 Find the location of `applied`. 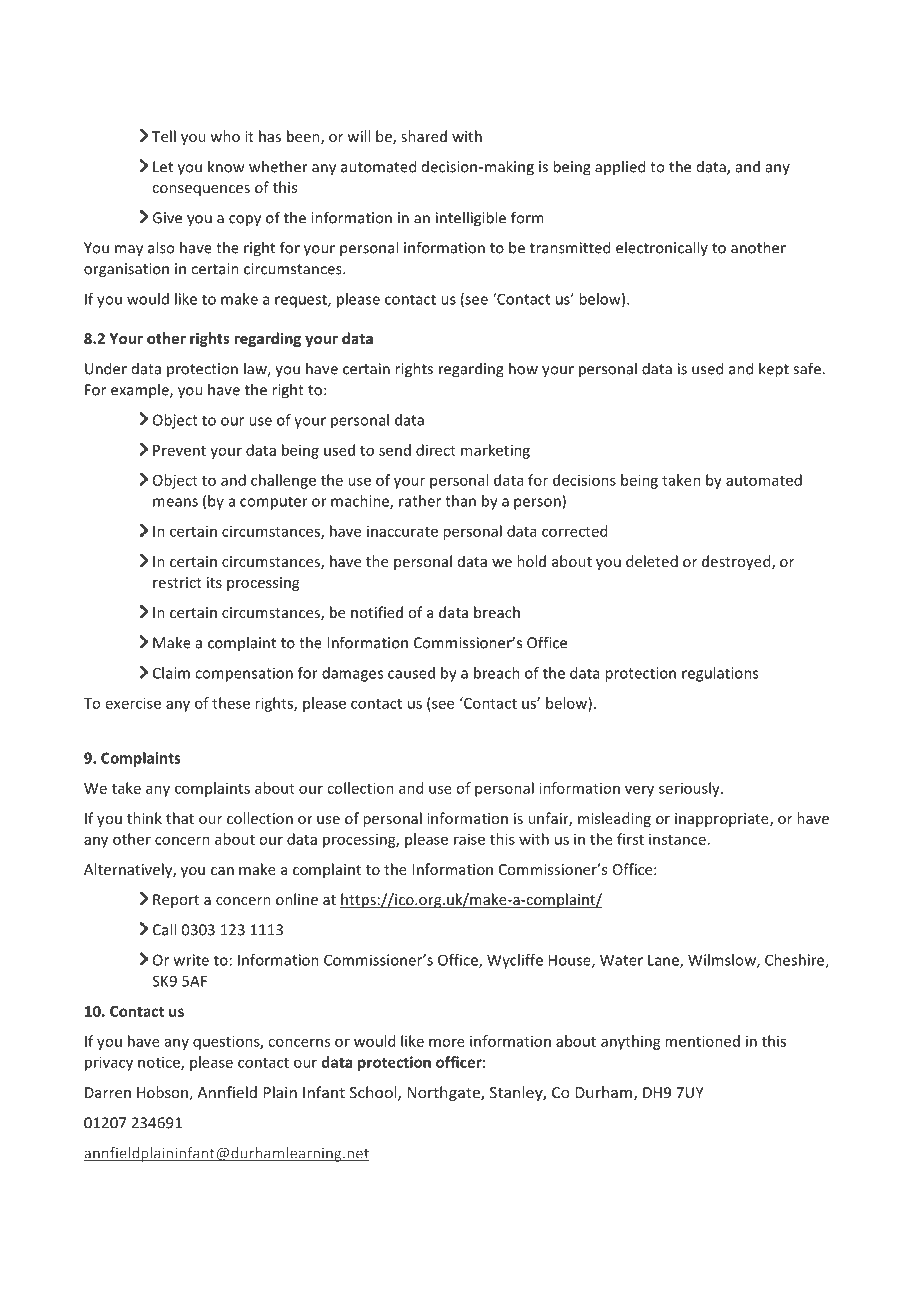

applied is located at coordinates (620, 167).
